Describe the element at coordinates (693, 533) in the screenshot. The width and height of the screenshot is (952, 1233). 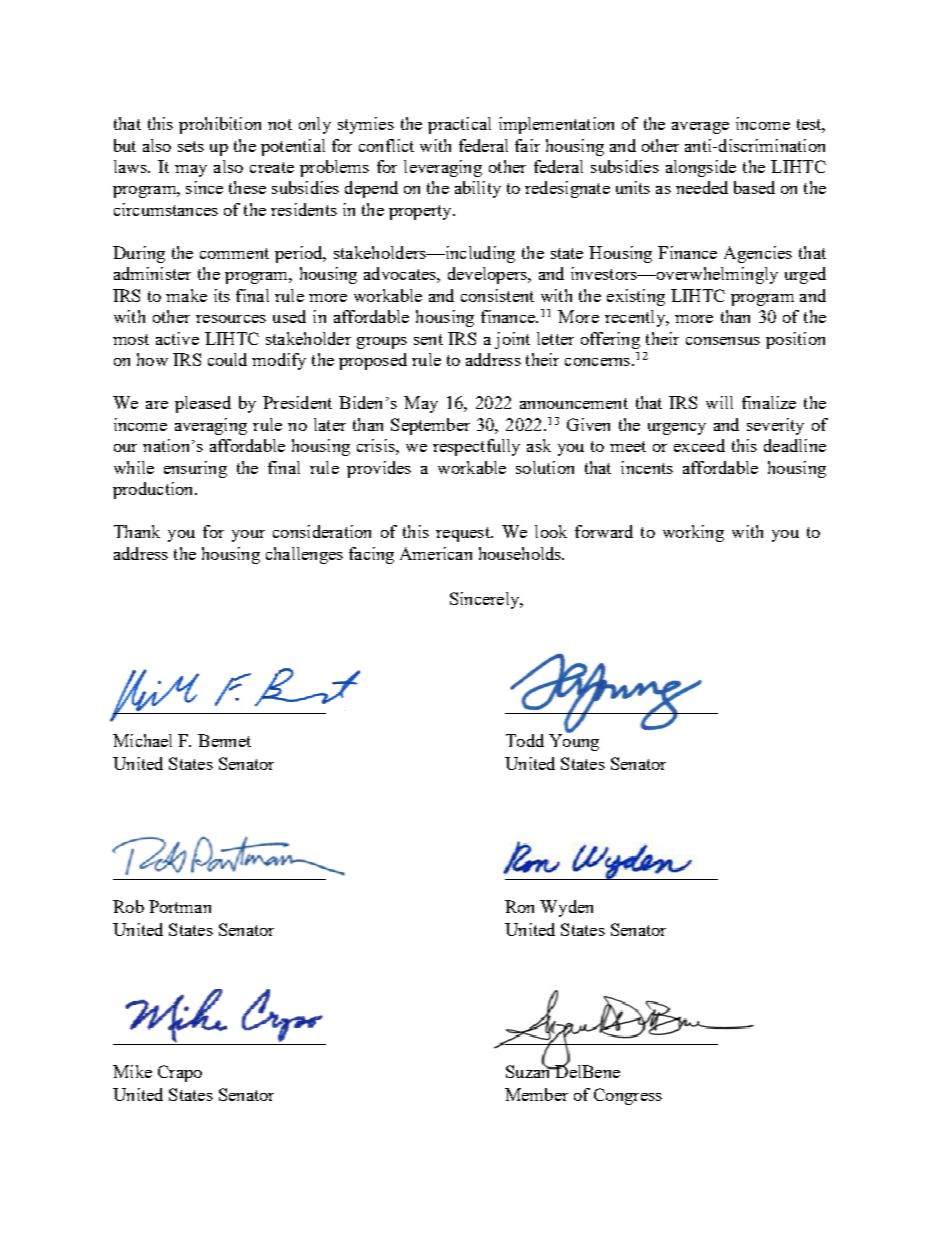
I see `working` at that location.
